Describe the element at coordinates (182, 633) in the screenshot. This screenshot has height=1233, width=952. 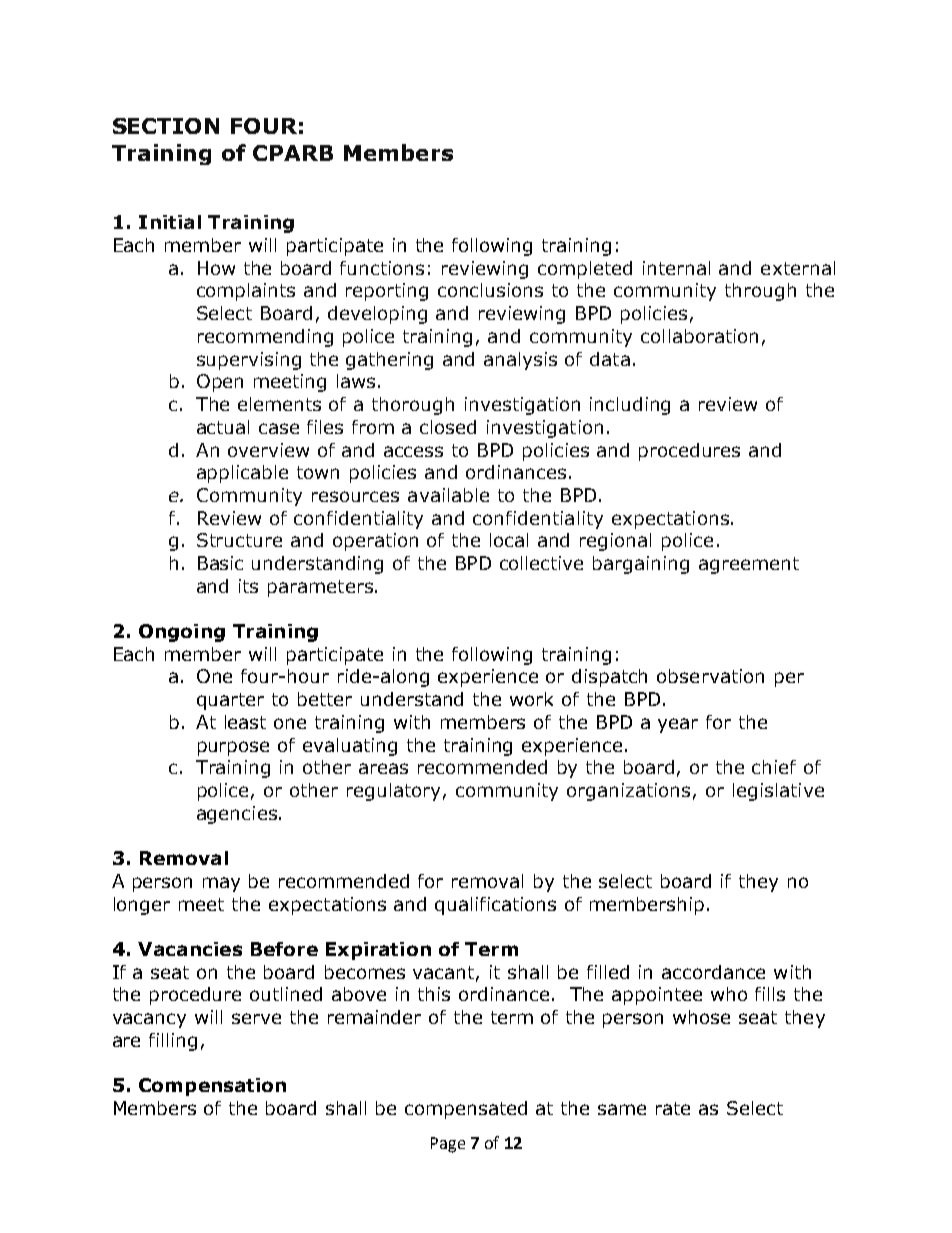
I see `Ongoing` at that location.
